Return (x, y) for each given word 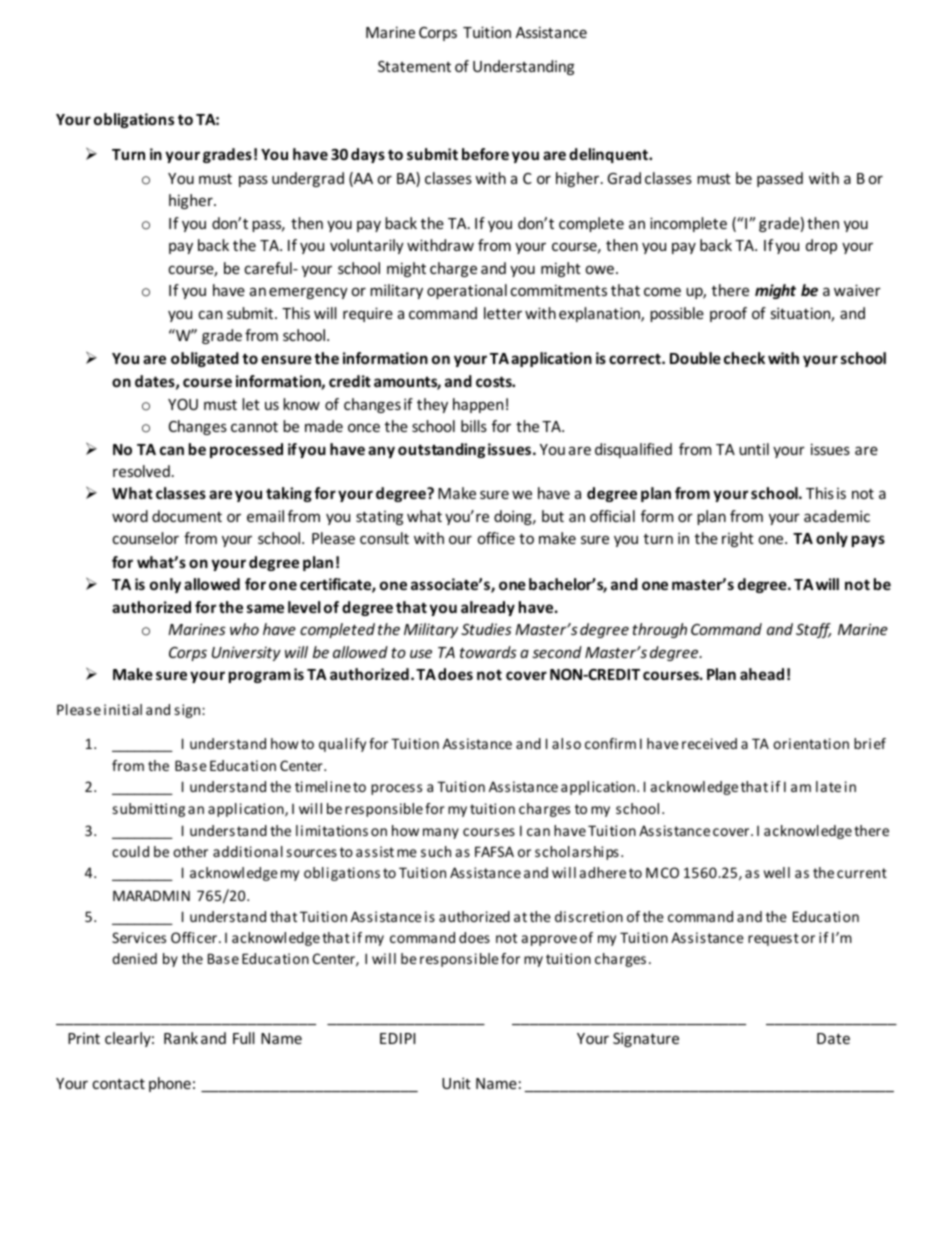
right (738, 539)
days (368, 155)
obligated (205, 359)
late (828, 786)
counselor (145, 538)
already (488, 608)
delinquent (609, 155)
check (744, 358)
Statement (414, 66)
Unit (456, 1083)
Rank (181, 1038)
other (190, 851)
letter (503, 313)
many (441, 833)
